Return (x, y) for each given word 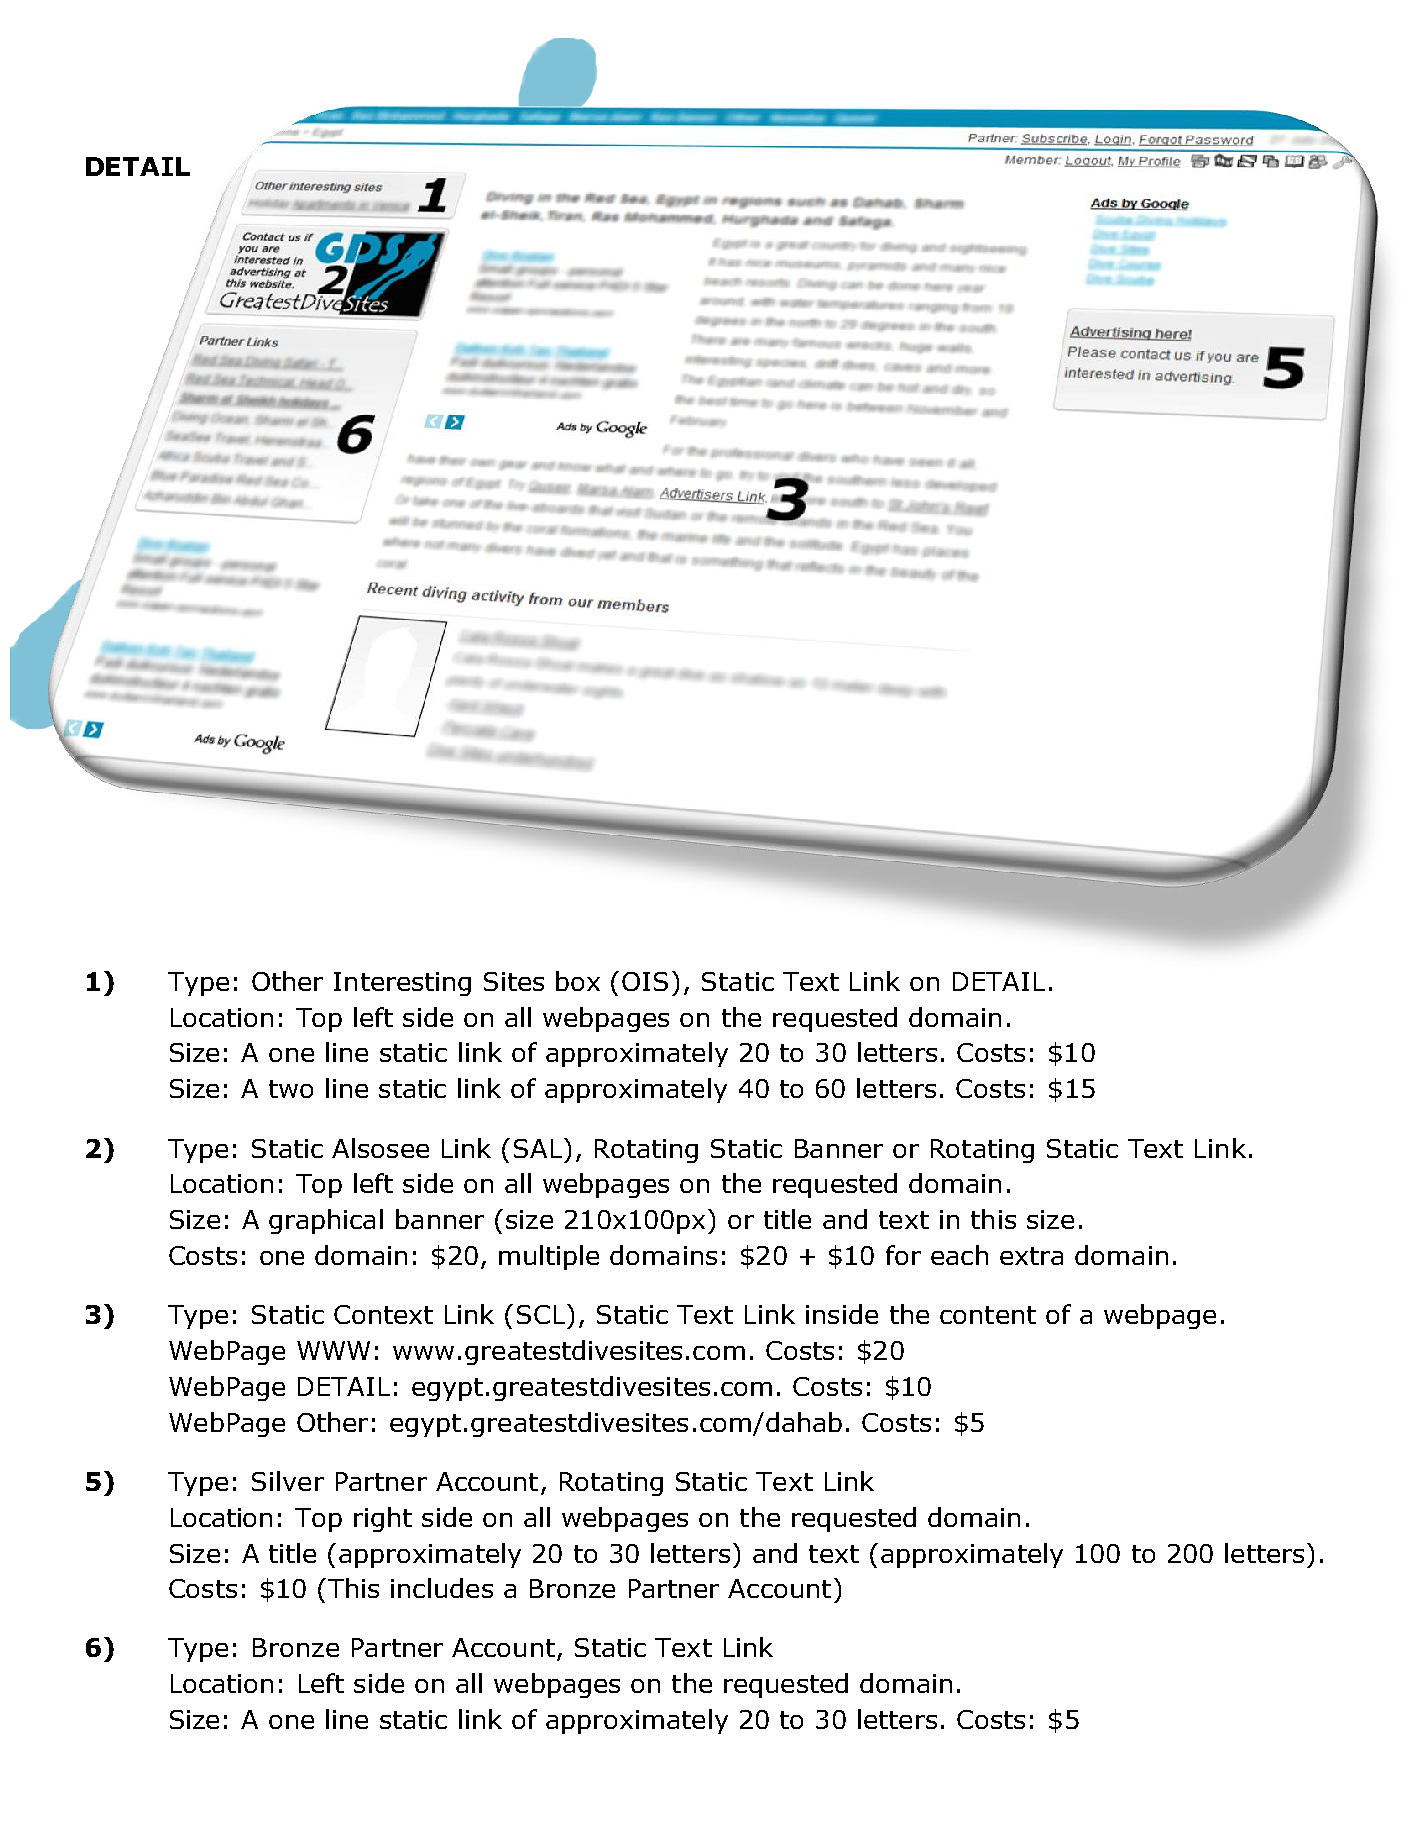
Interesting (402, 984)
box (578, 981)
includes (442, 1588)
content (988, 1315)
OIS (645, 981)
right (383, 1519)
